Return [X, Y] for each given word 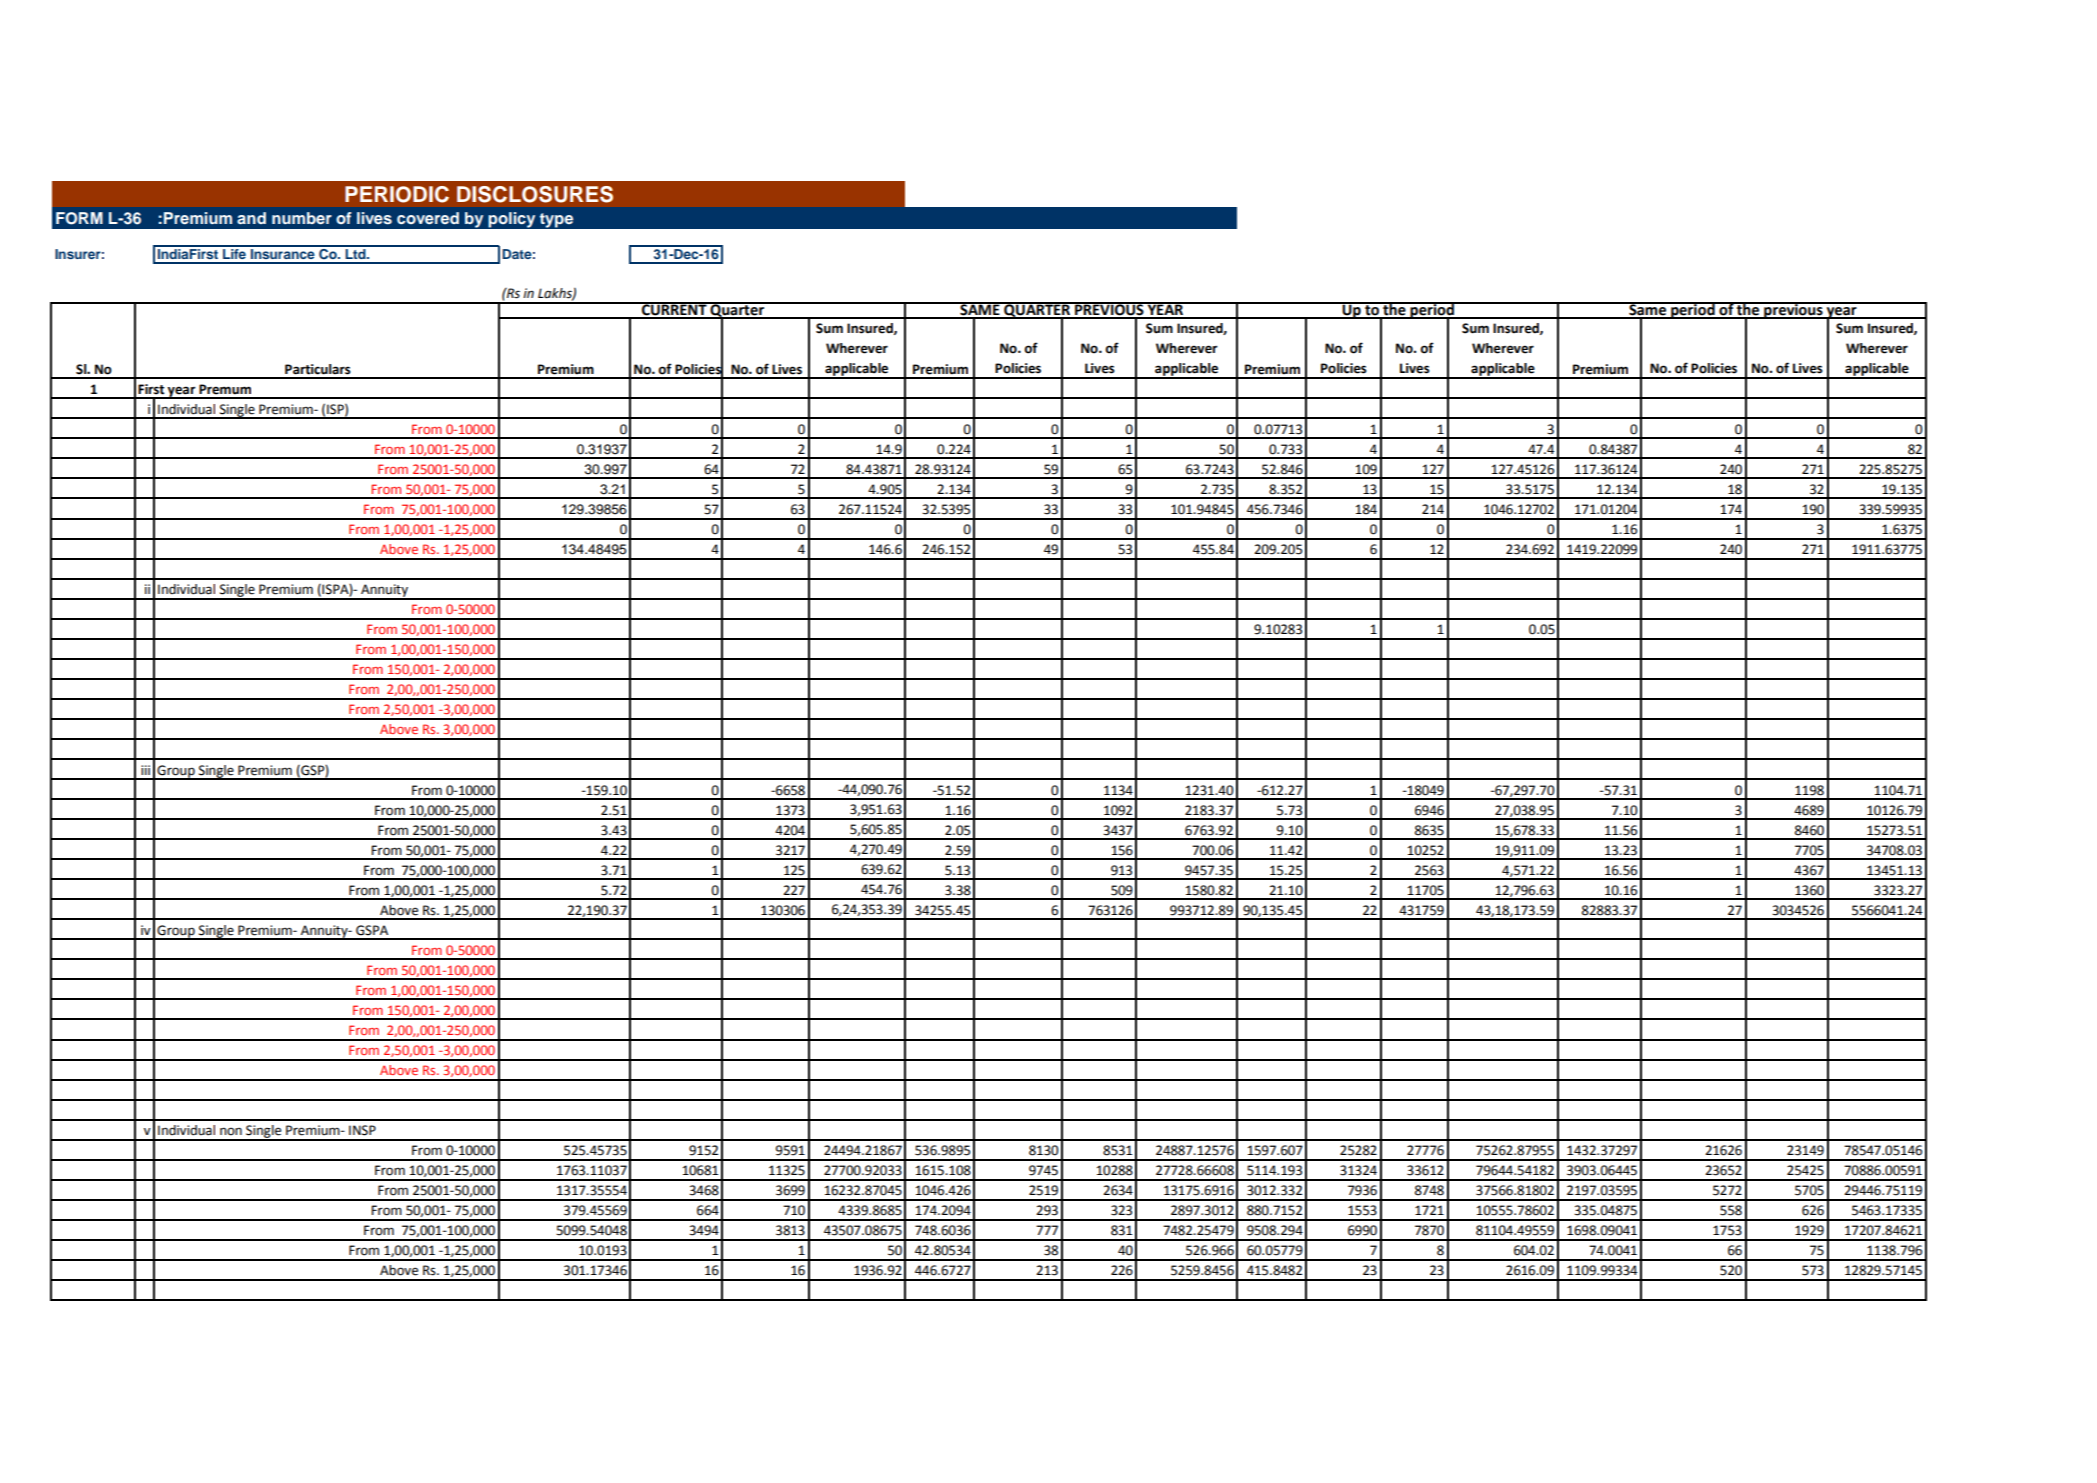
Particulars [318, 369]
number [302, 218]
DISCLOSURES [535, 194]
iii [145, 770]
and [251, 218]
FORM [79, 218]
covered [428, 218]
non [231, 1131]
